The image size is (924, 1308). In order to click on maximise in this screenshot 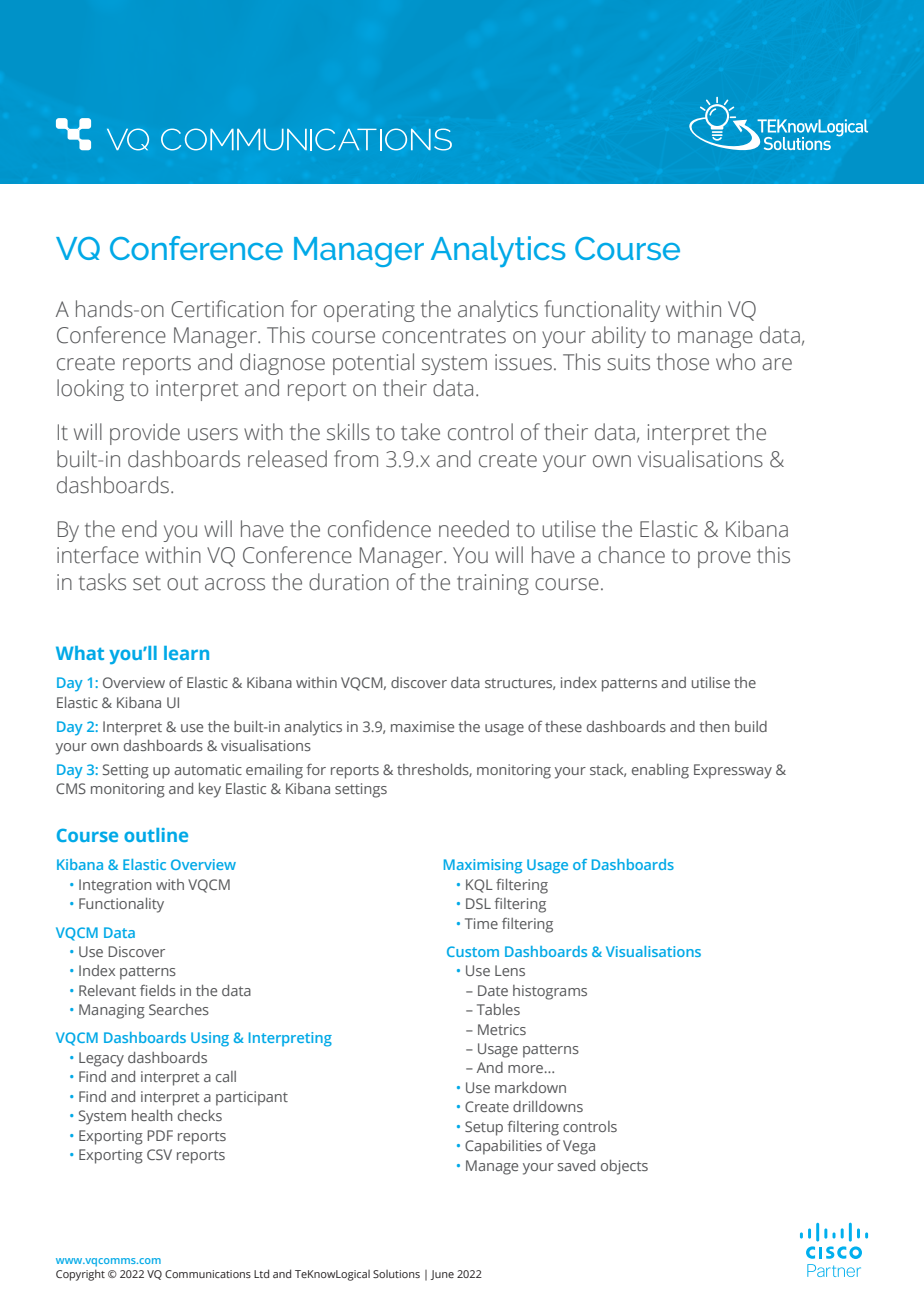, I will do `click(422, 726)`.
